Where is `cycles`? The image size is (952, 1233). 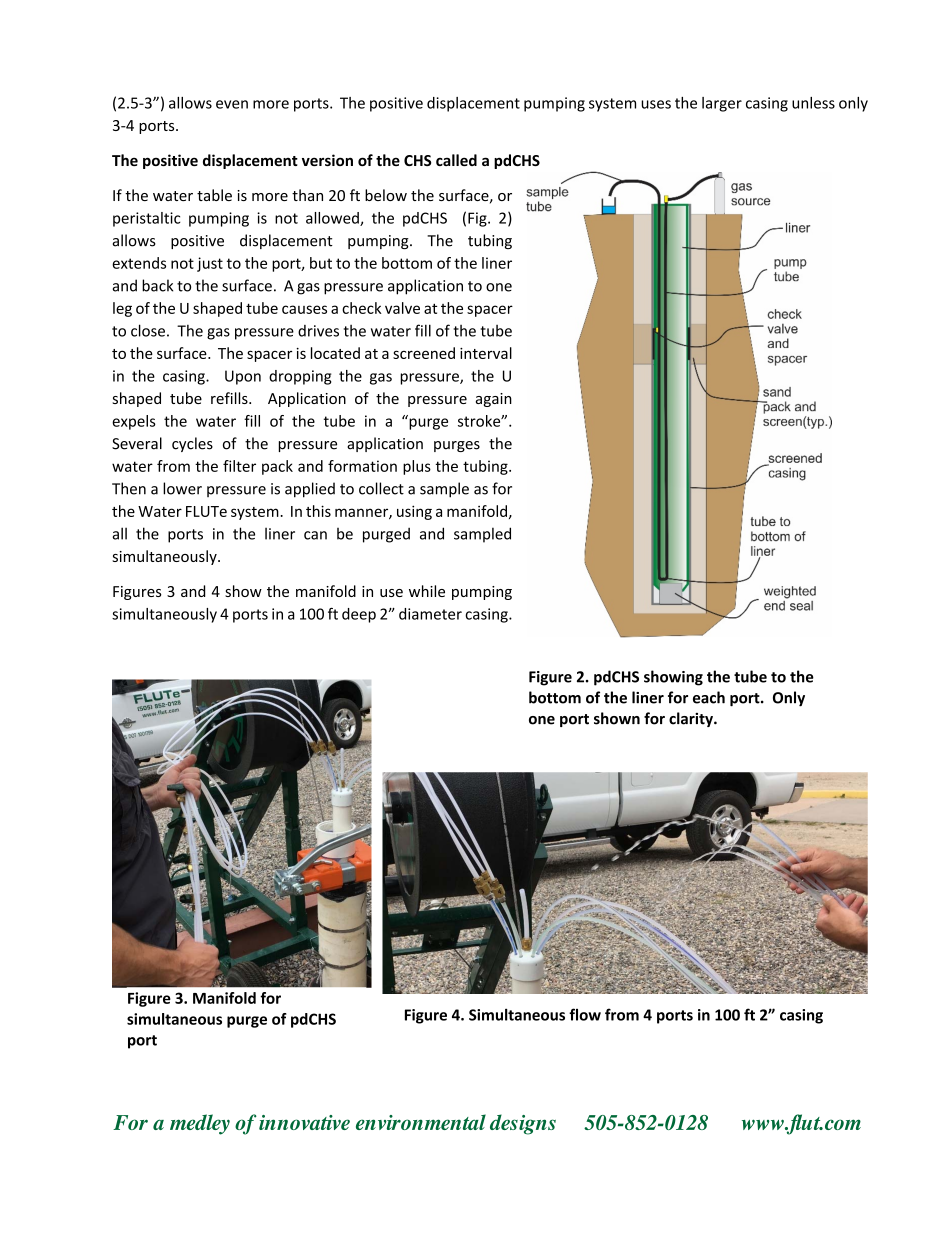 cycles is located at coordinates (192, 444).
